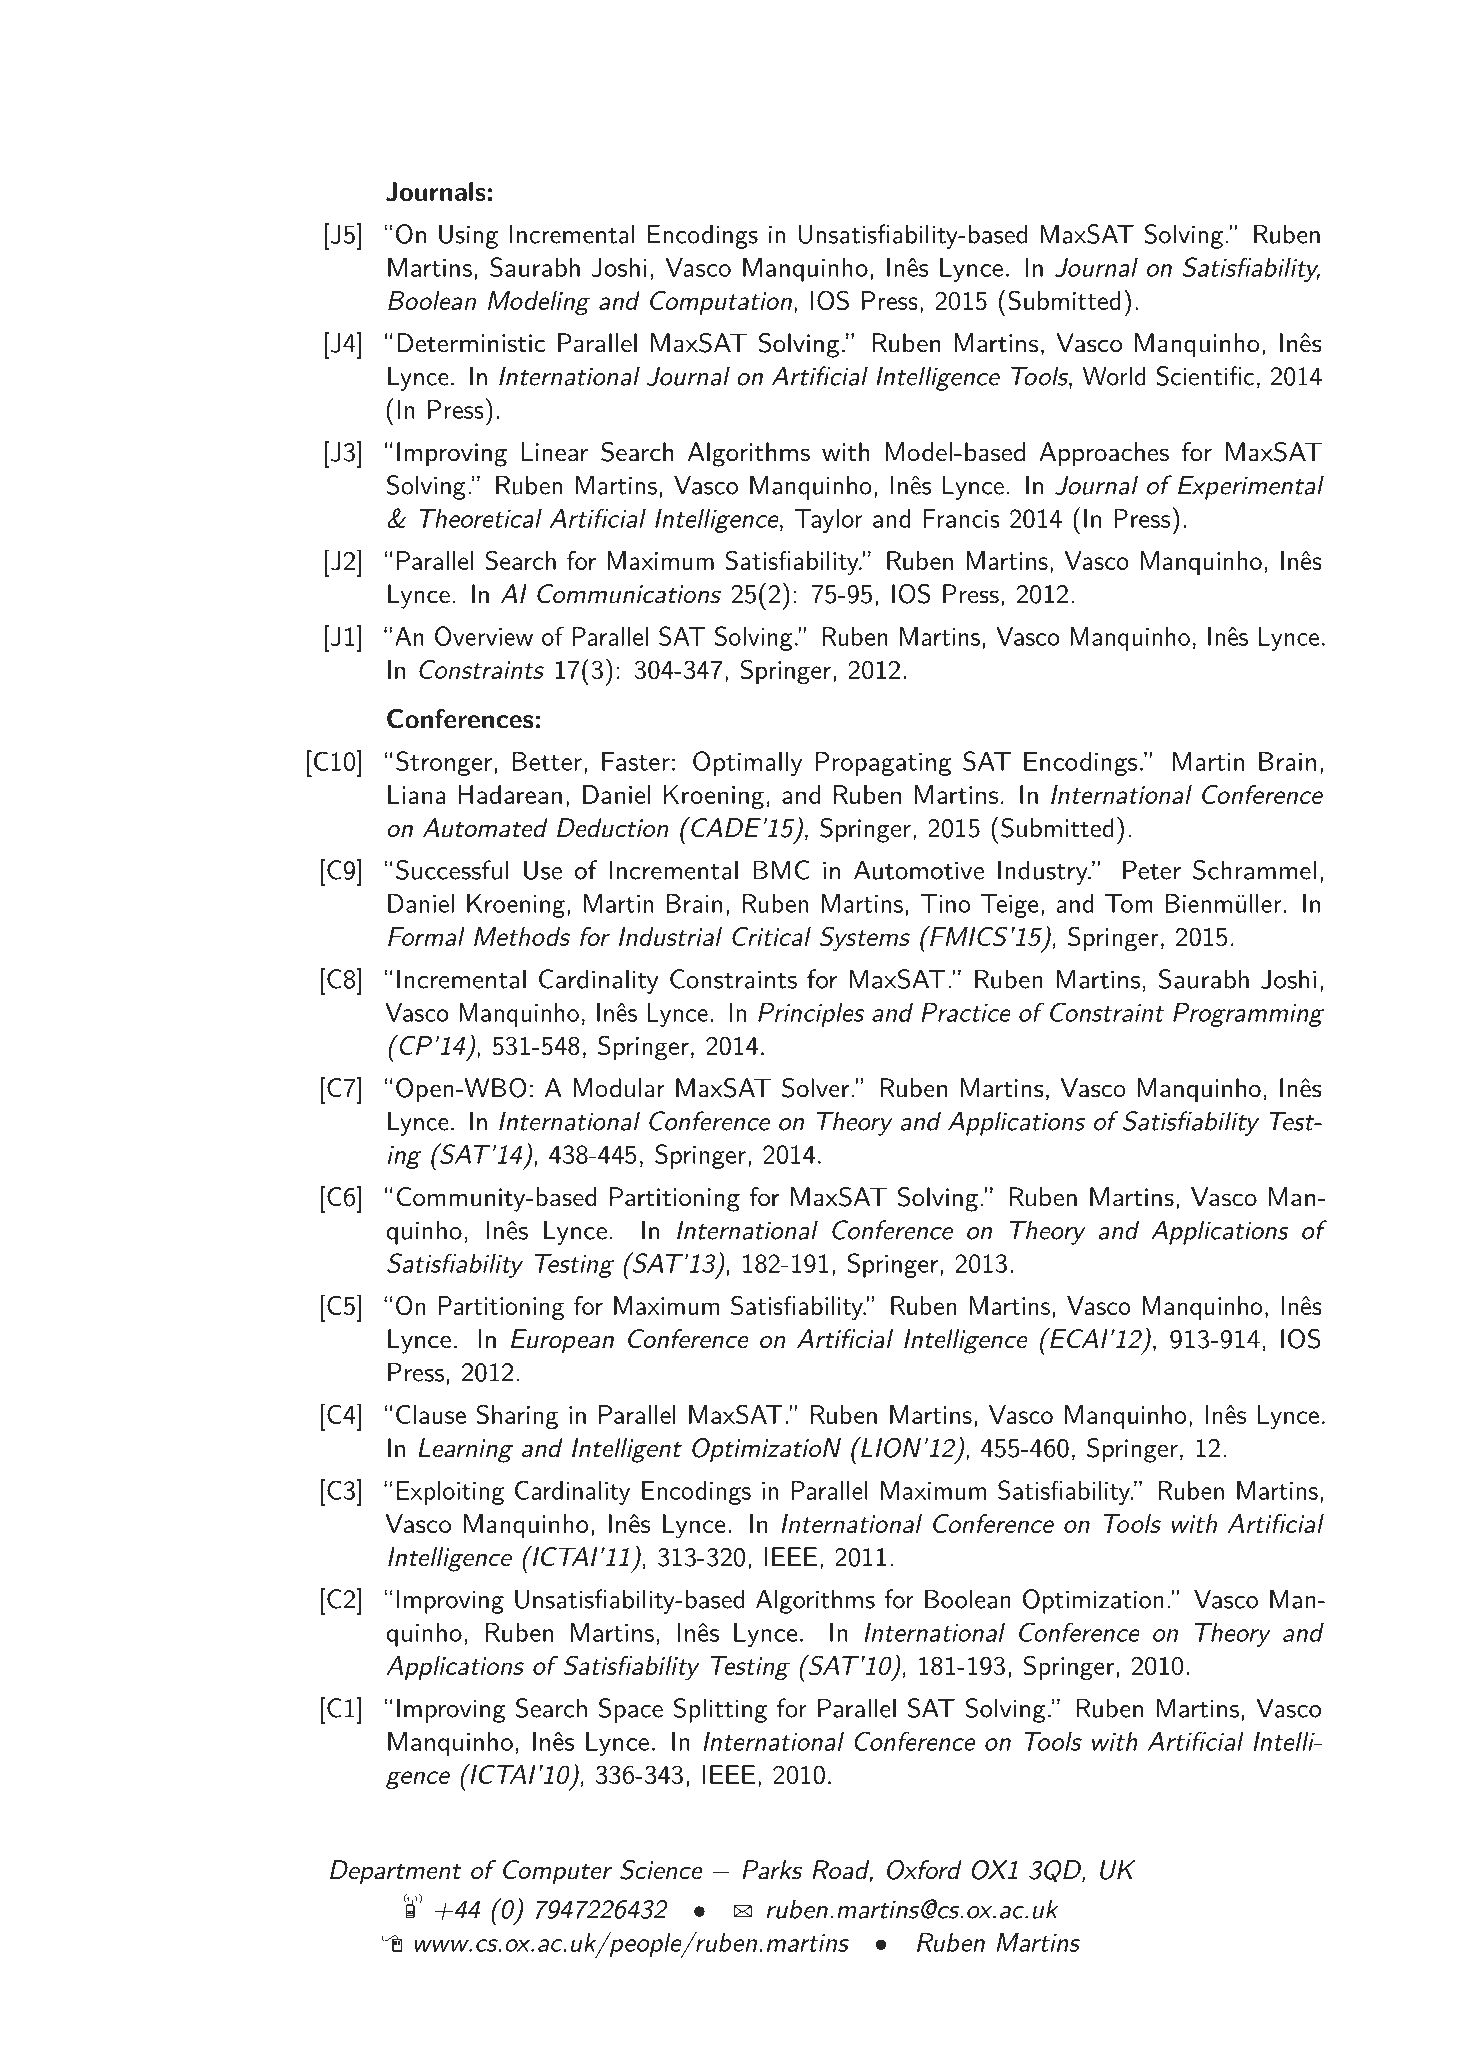 This document has height=2066, width=1461. I want to click on Using, so click(468, 236).
